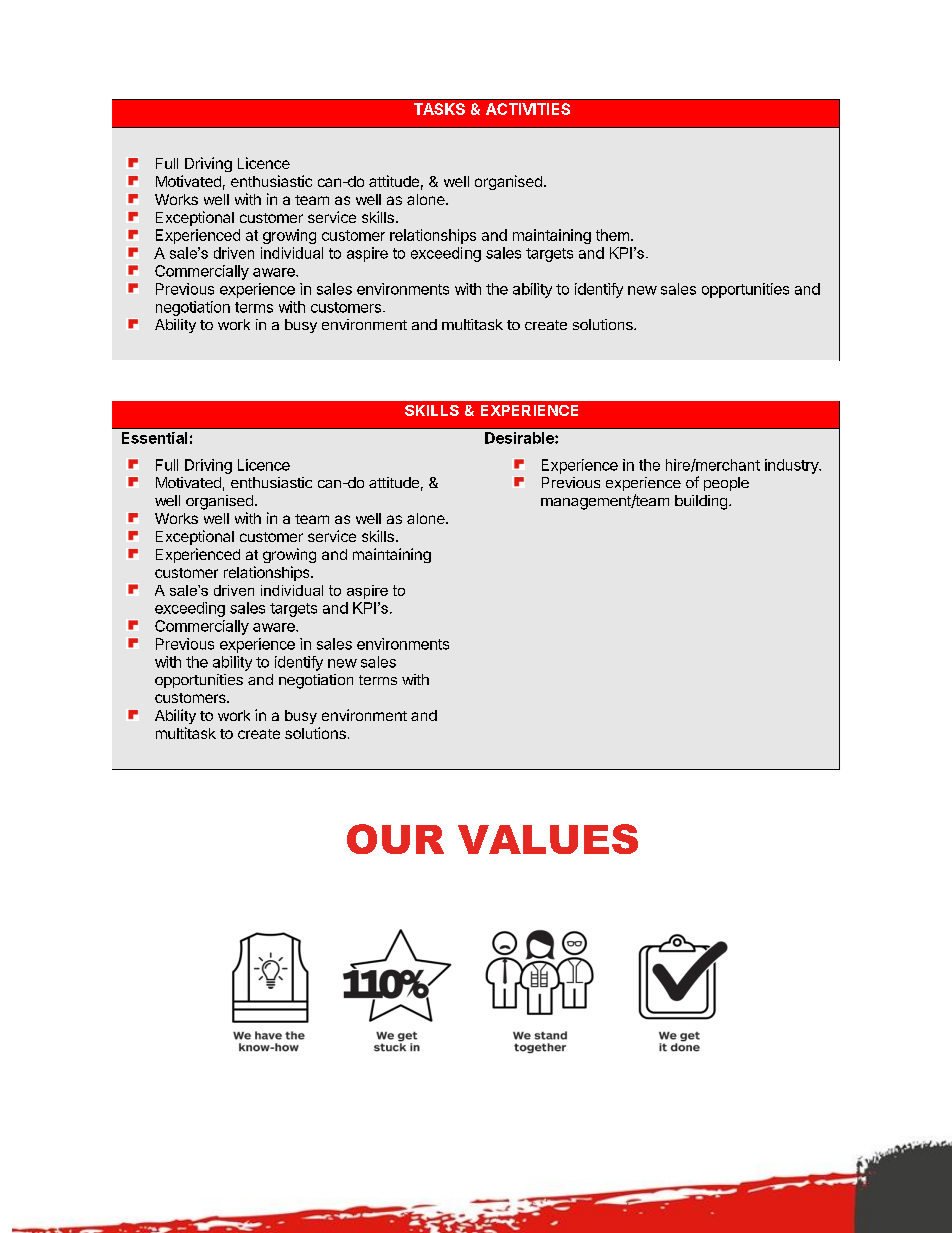 This screenshot has width=952, height=1233. I want to click on them, so click(612, 235).
